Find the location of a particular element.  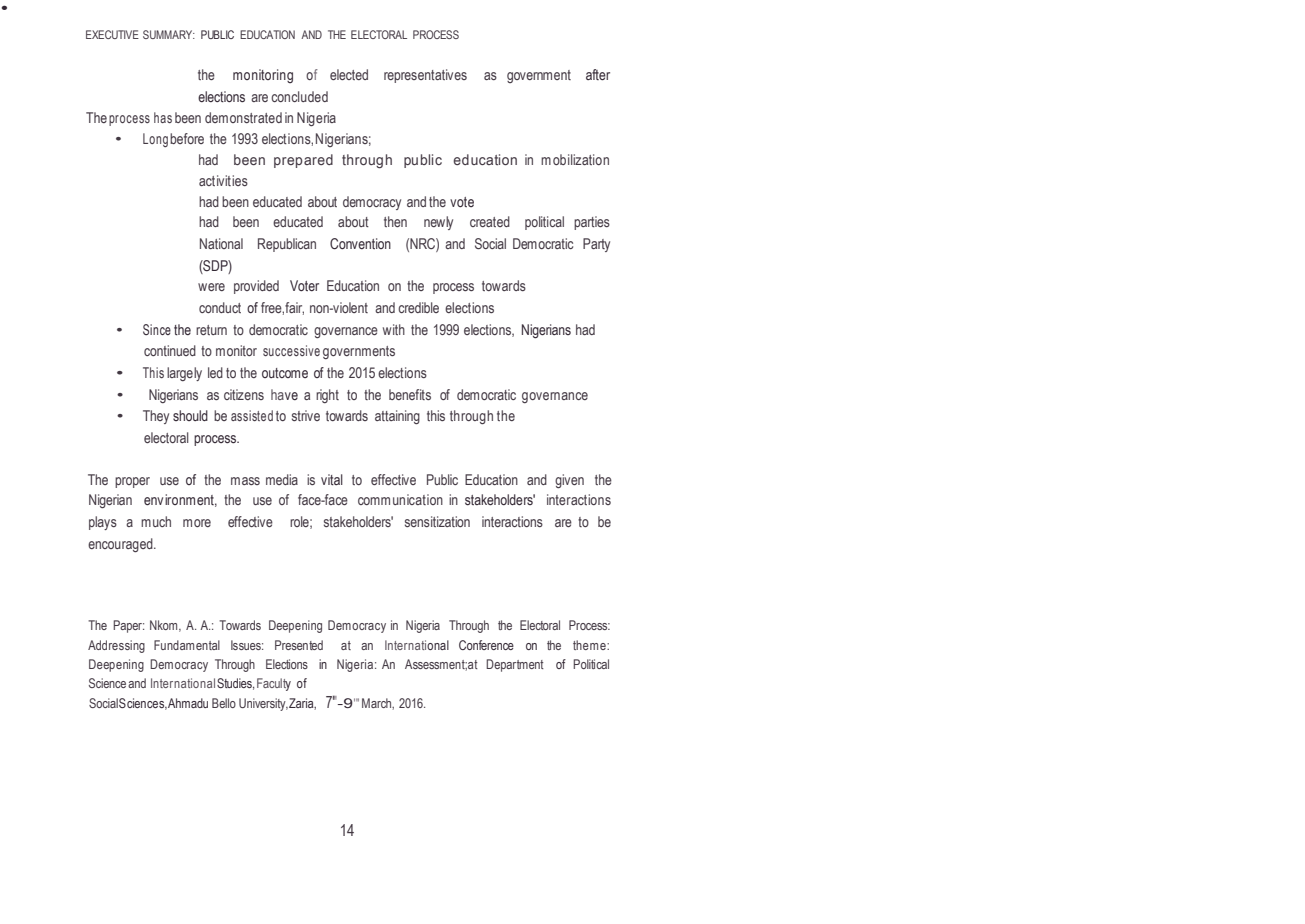

created is located at coordinates (490, 221).
